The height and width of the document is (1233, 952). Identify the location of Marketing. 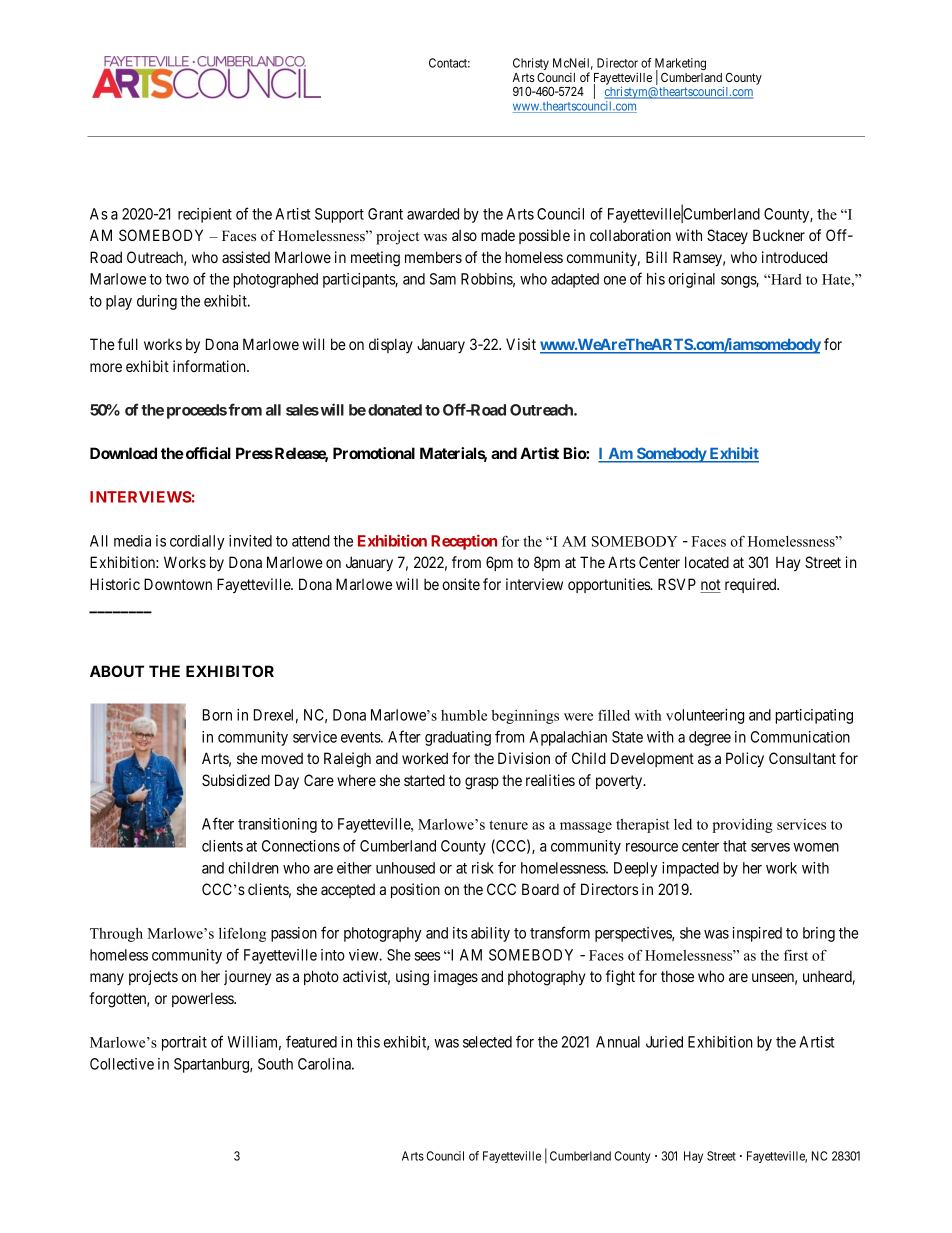
(680, 65).
